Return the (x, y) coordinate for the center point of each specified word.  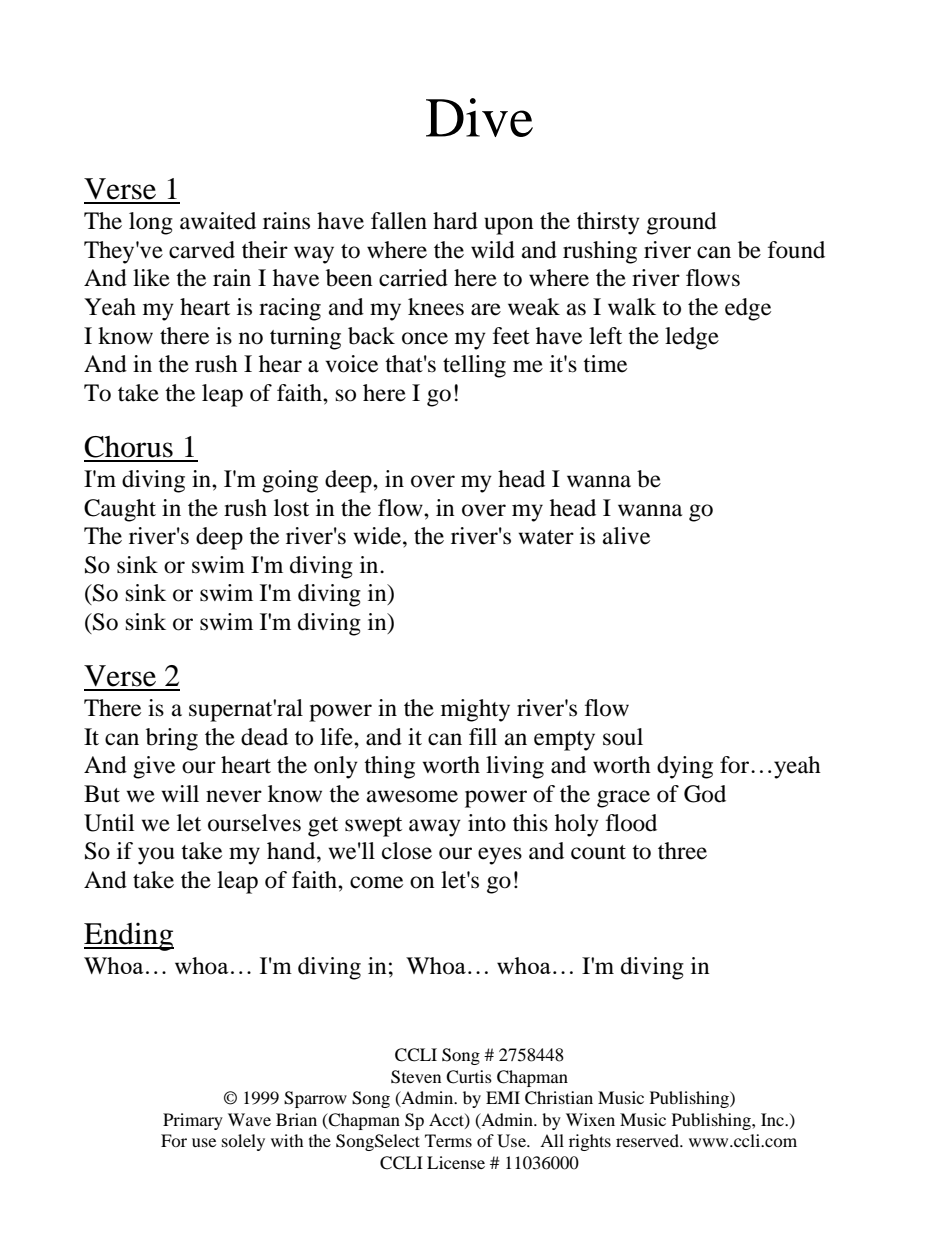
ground (682, 223)
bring (172, 739)
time (605, 364)
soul (623, 737)
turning (305, 338)
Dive (479, 117)
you (156, 856)
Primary (193, 1121)
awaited (218, 221)
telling (474, 366)
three (682, 851)
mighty (475, 710)
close (407, 851)
